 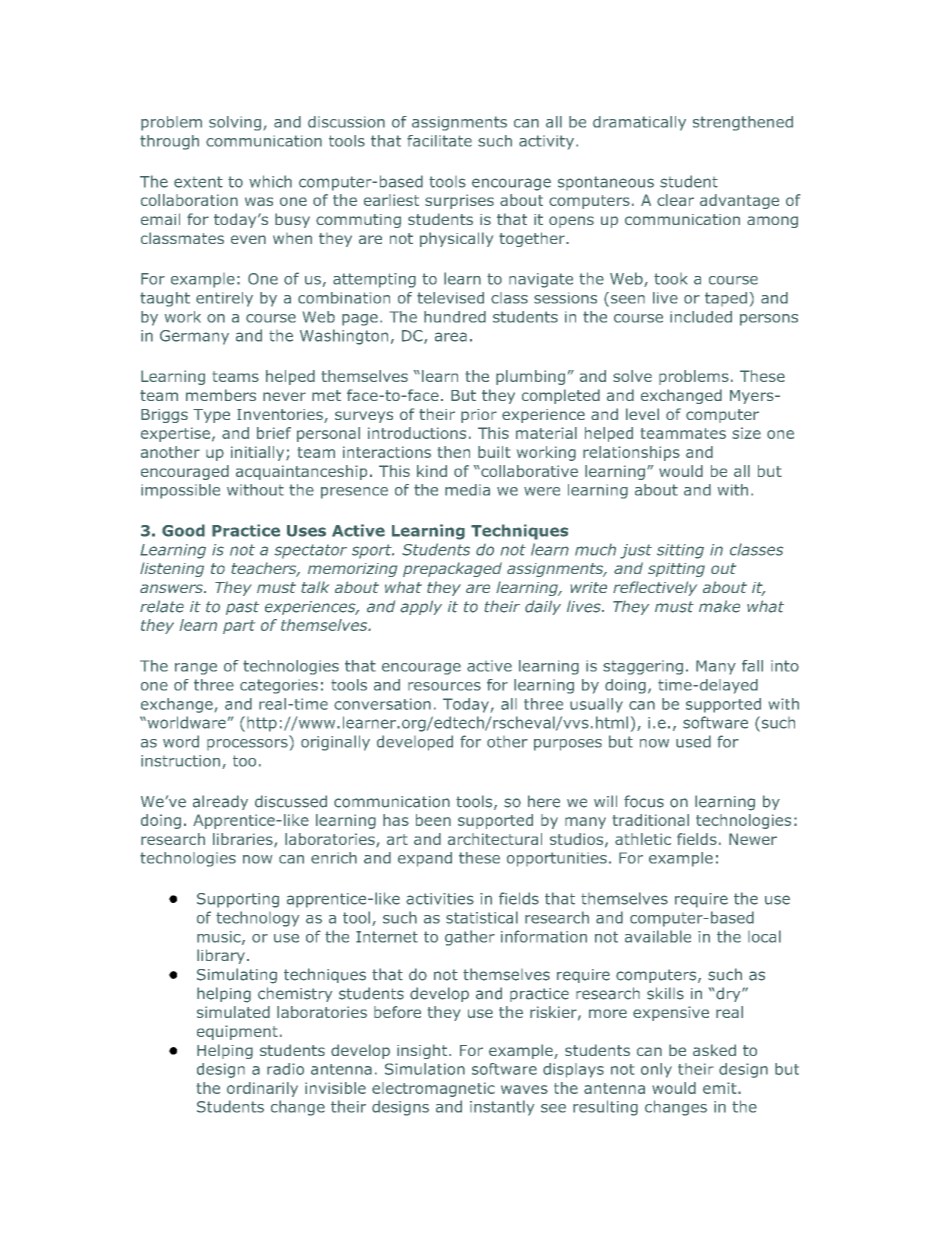 I want to click on ordinarily, so click(x=262, y=1089).
